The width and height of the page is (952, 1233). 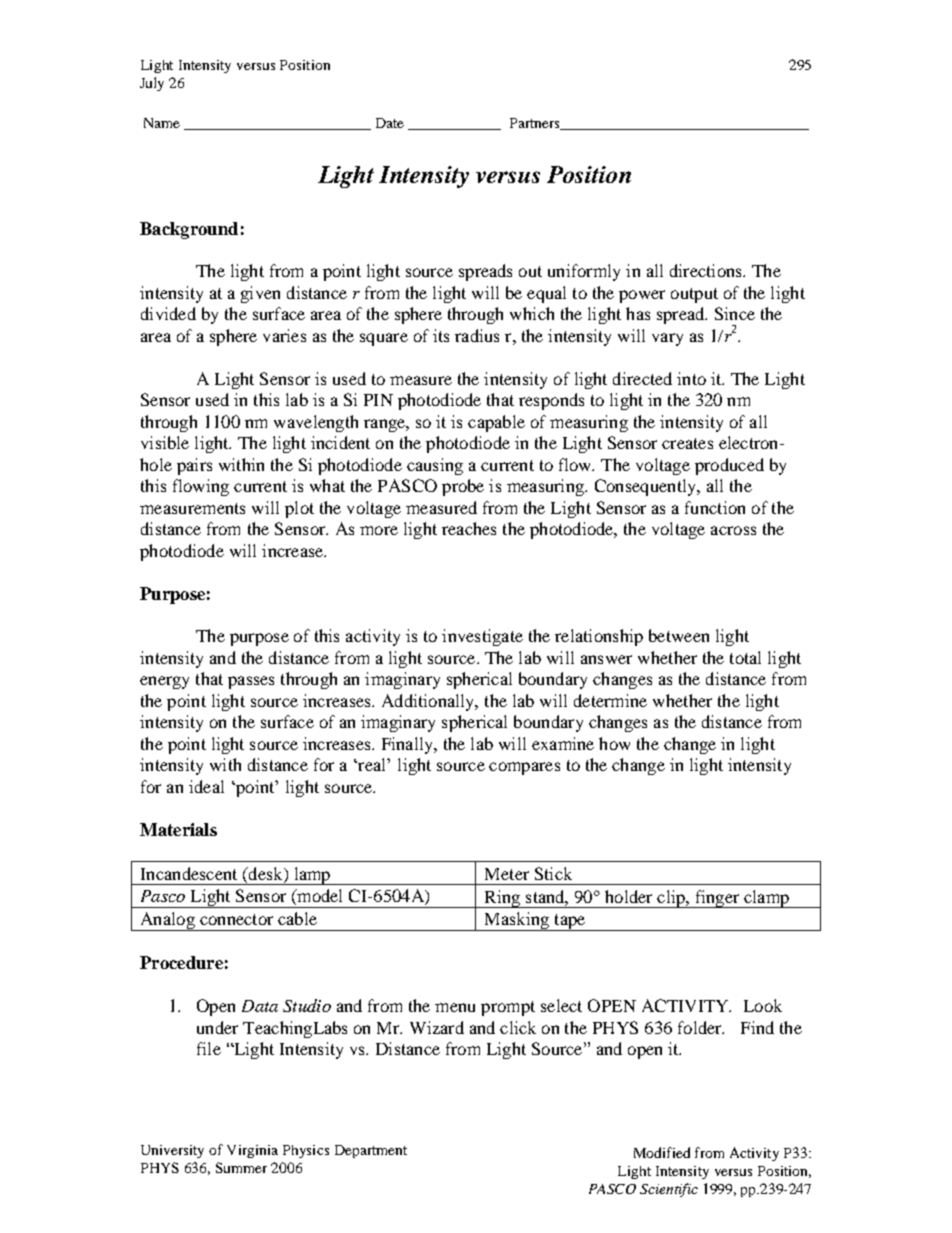 What do you see at coordinates (241, 1167) in the page?
I see `Summer` at bounding box center [241, 1167].
